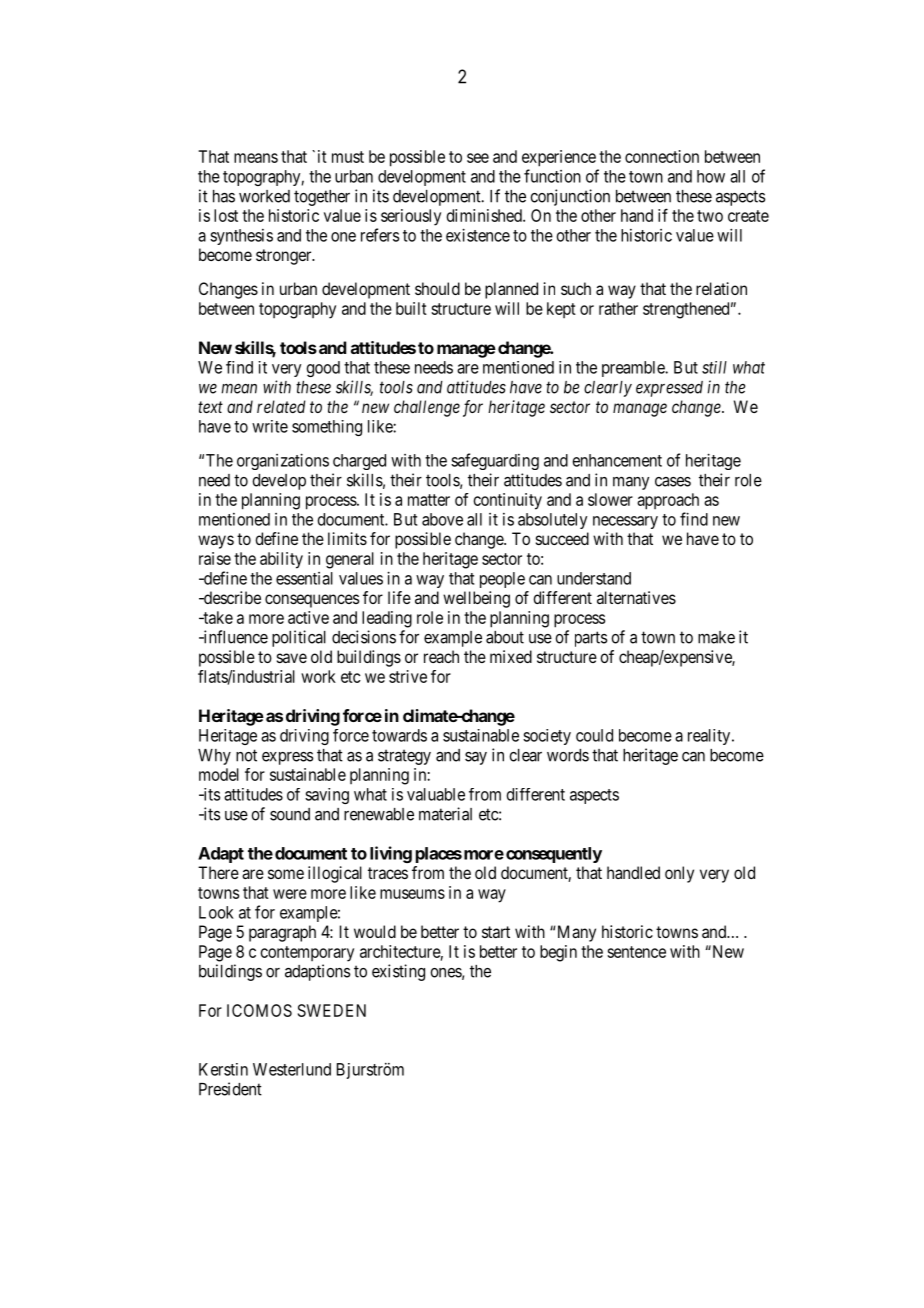 The image size is (924, 1308). What do you see at coordinates (476, 599) in the image?
I see `wellbeing` at bounding box center [476, 599].
